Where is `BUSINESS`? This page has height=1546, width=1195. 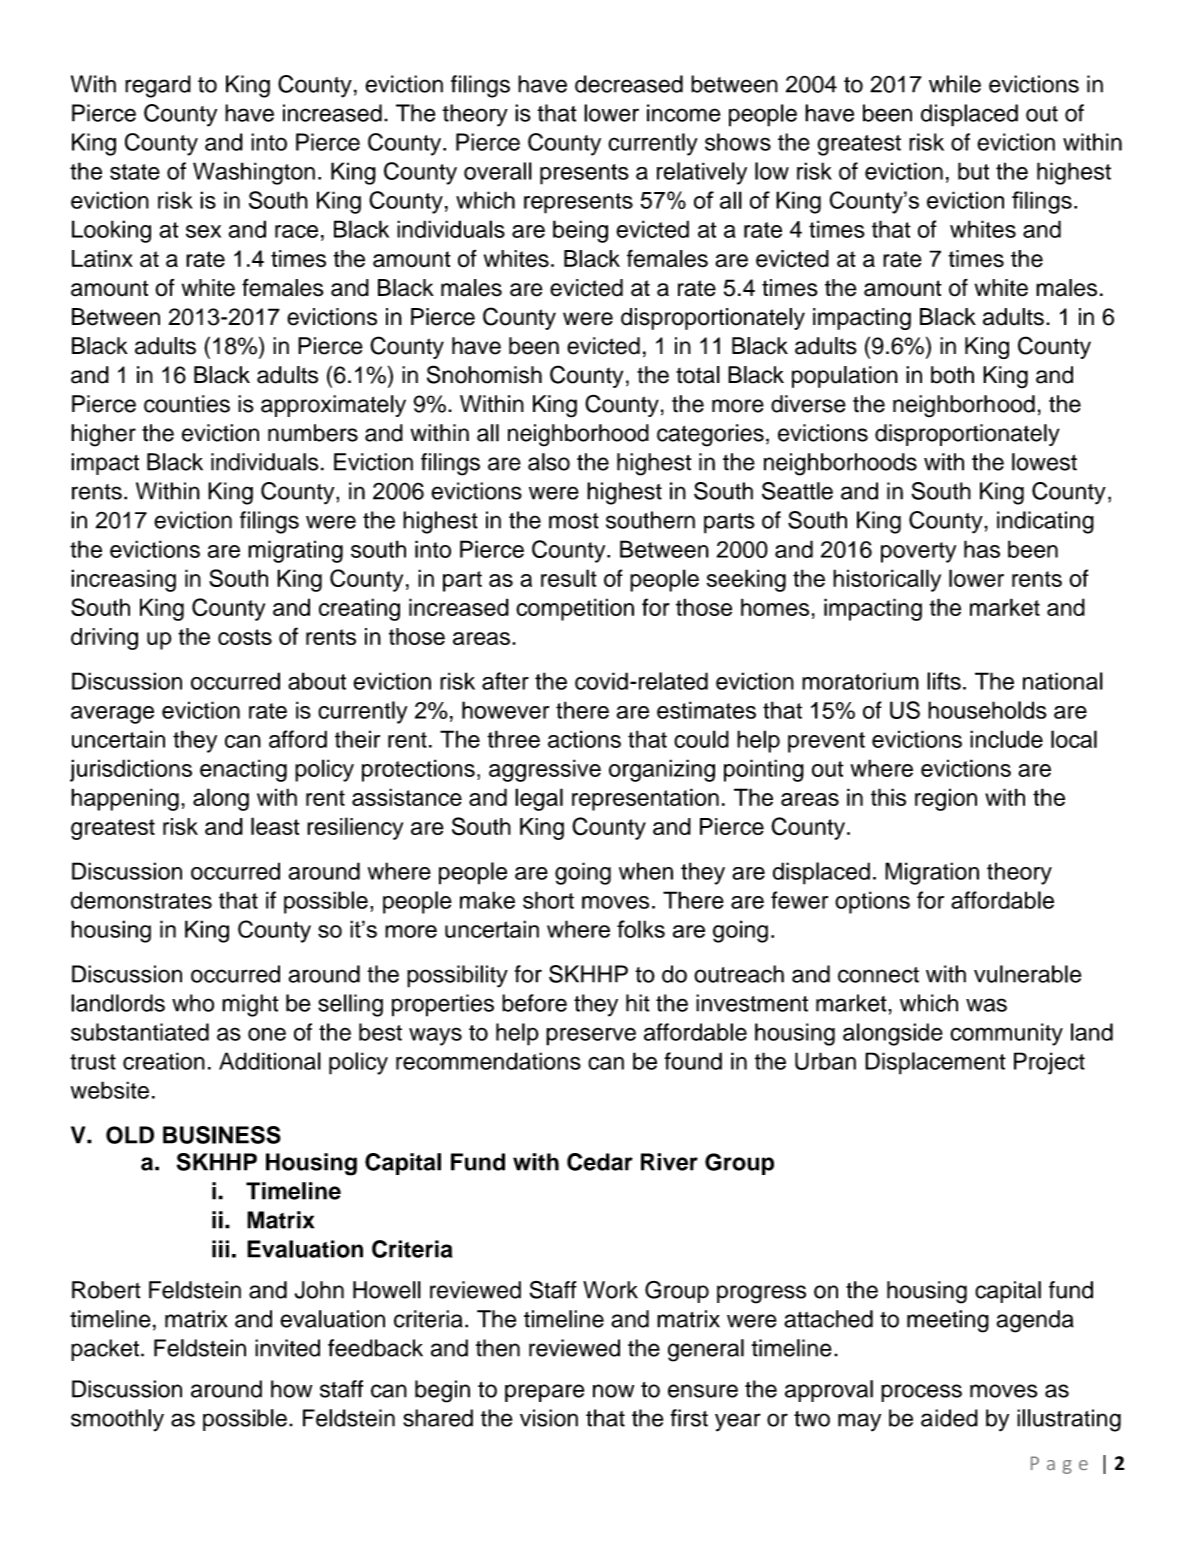
BUSINESS is located at coordinates (222, 1135).
